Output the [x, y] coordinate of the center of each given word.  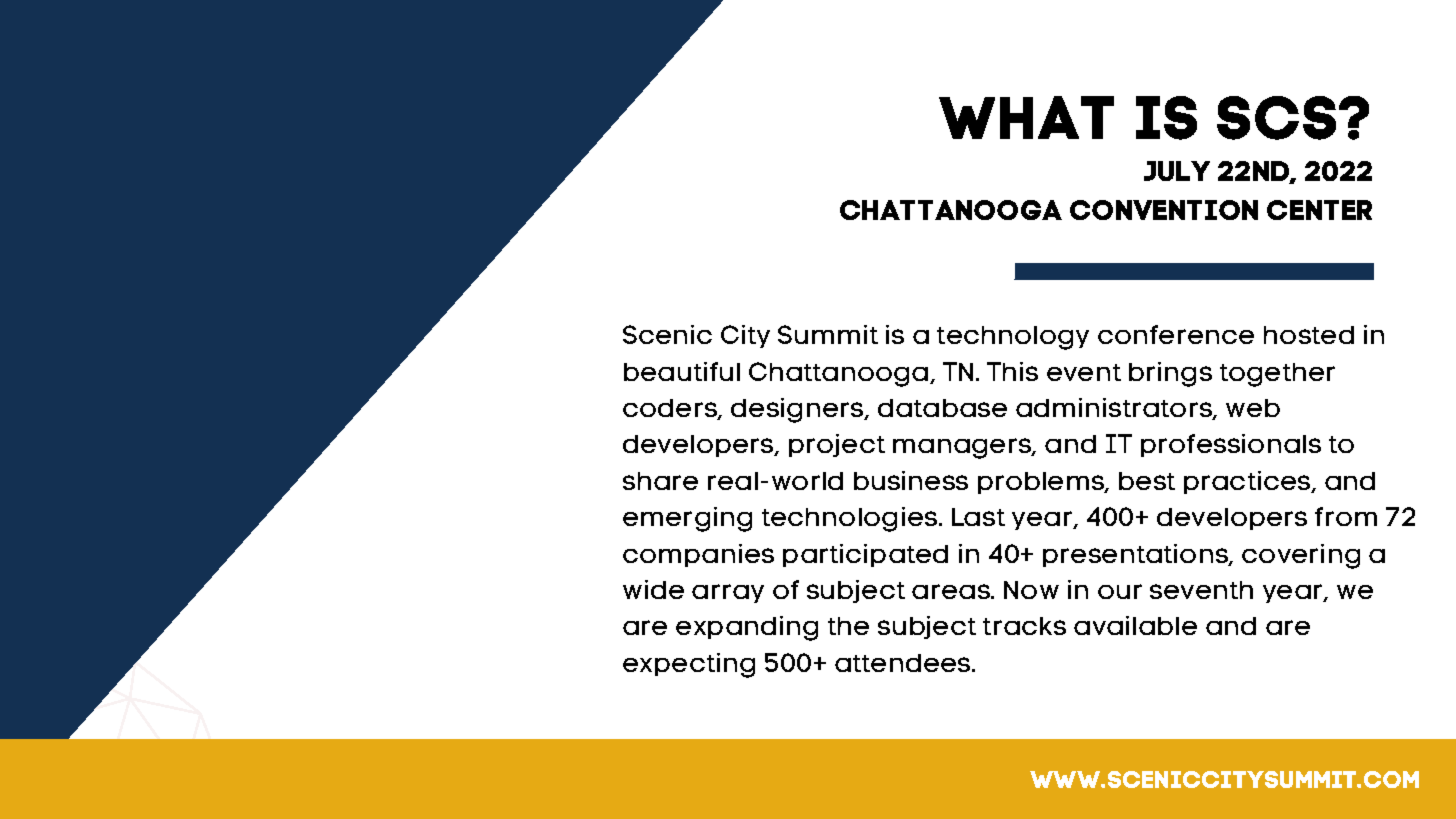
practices [1248, 482]
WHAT [1026, 117]
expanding [747, 628]
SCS [1276, 118]
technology [1013, 338]
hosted [1309, 335]
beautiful [682, 371]
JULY [1177, 171]
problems [1042, 483]
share [660, 481]
